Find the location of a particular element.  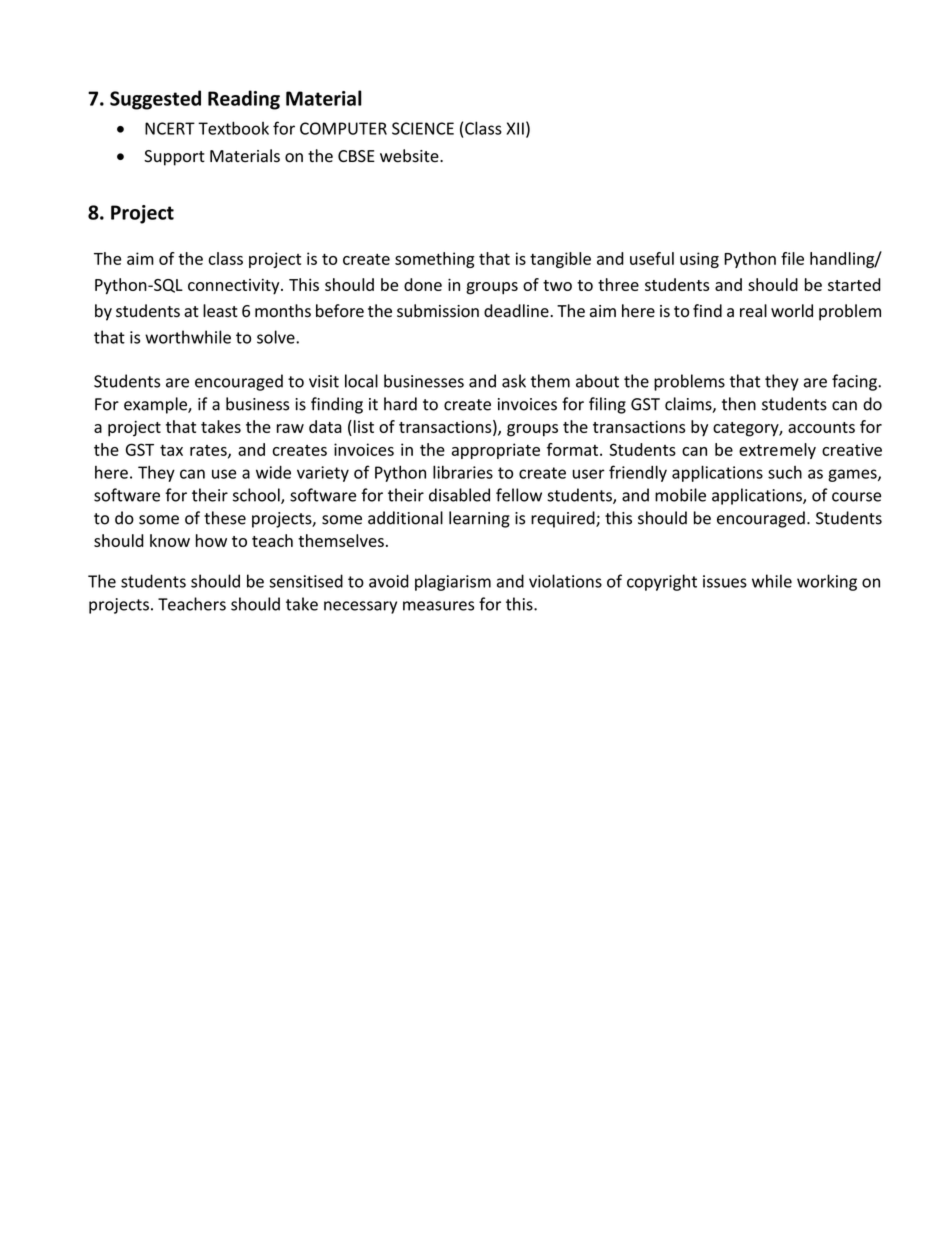

connectivity is located at coordinates (235, 287).
